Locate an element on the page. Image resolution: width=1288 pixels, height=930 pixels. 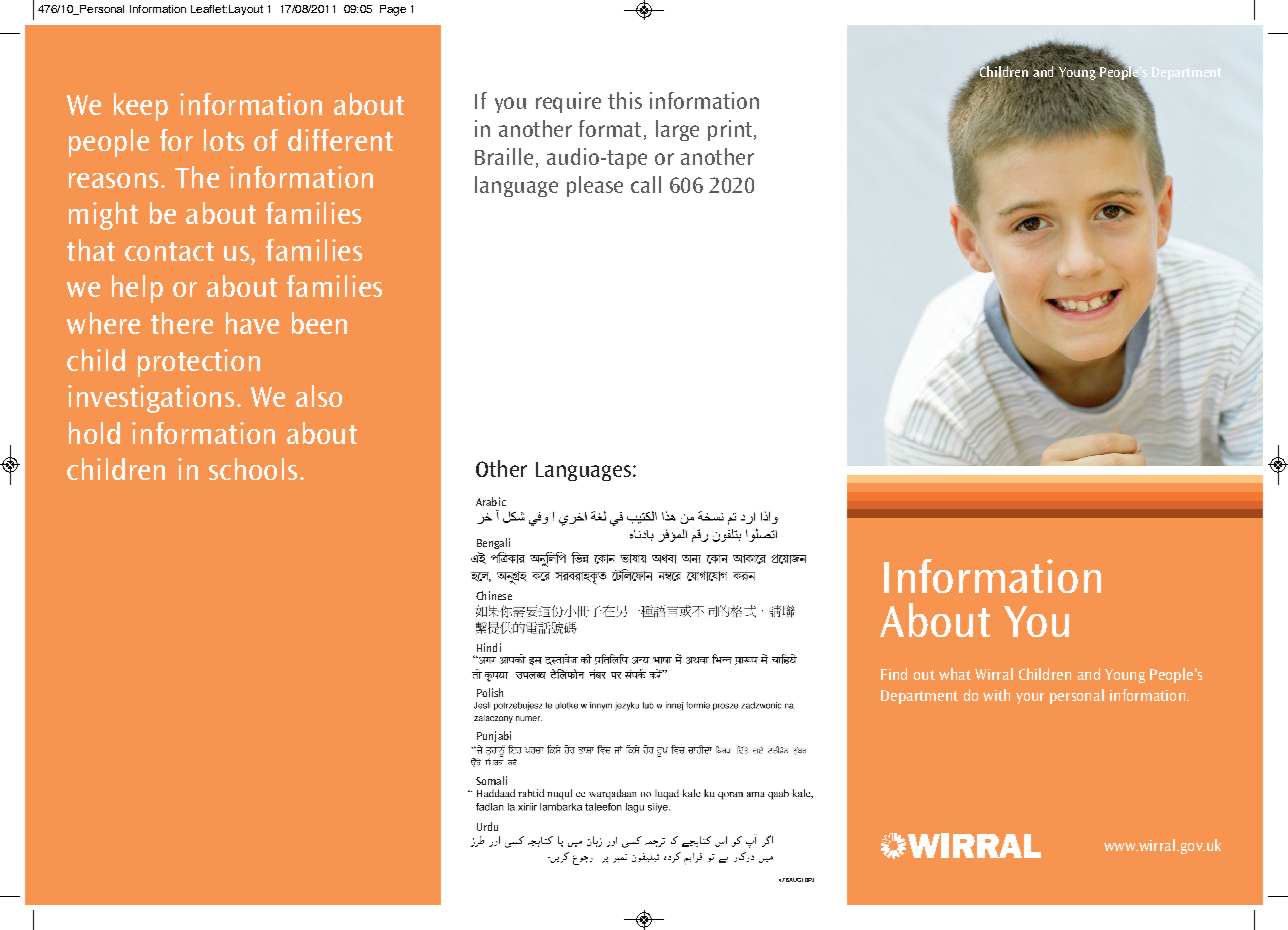
Bengali is located at coordinates (493, 543).
